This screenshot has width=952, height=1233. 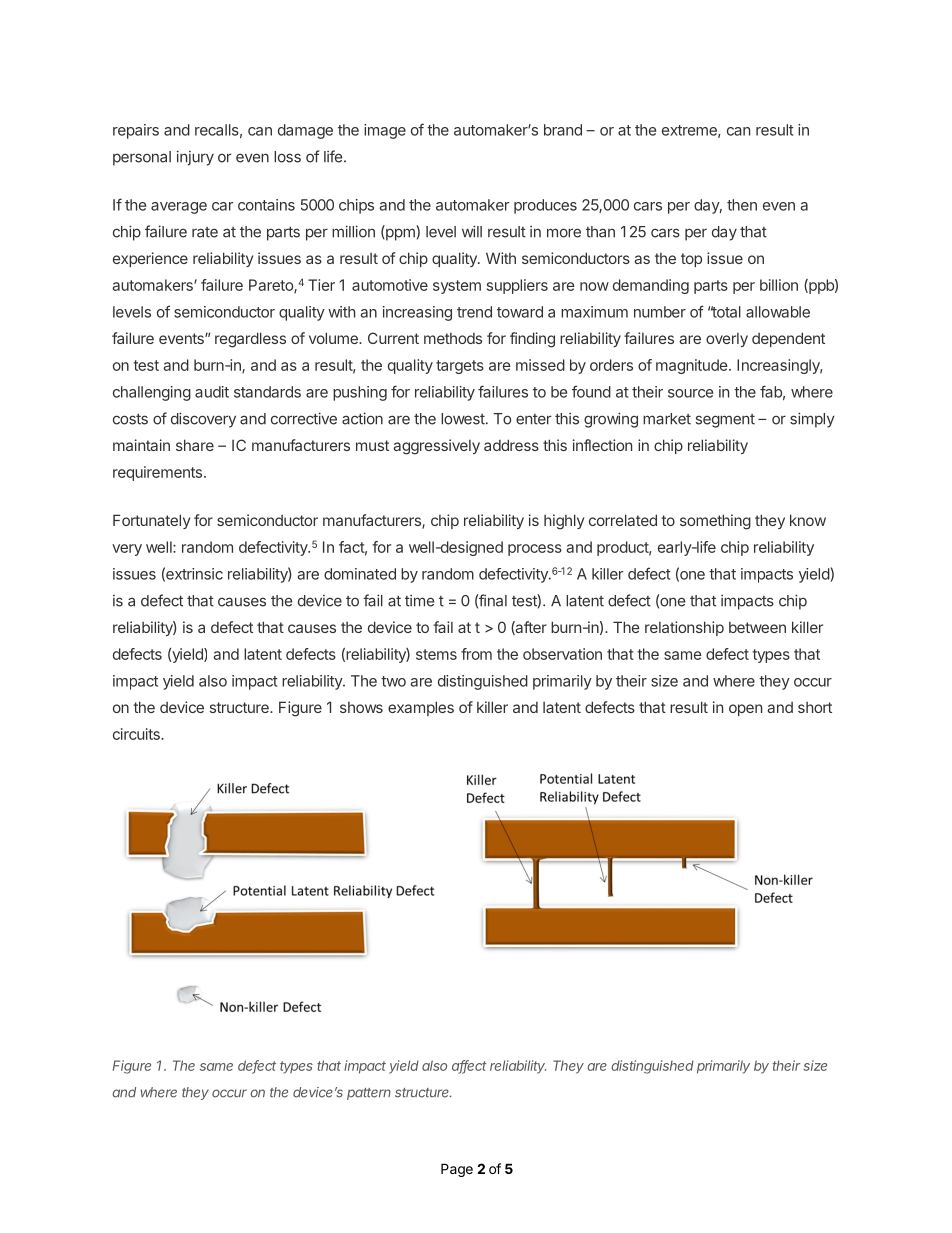 I want to click on audit, so click(x=212, y=392).
